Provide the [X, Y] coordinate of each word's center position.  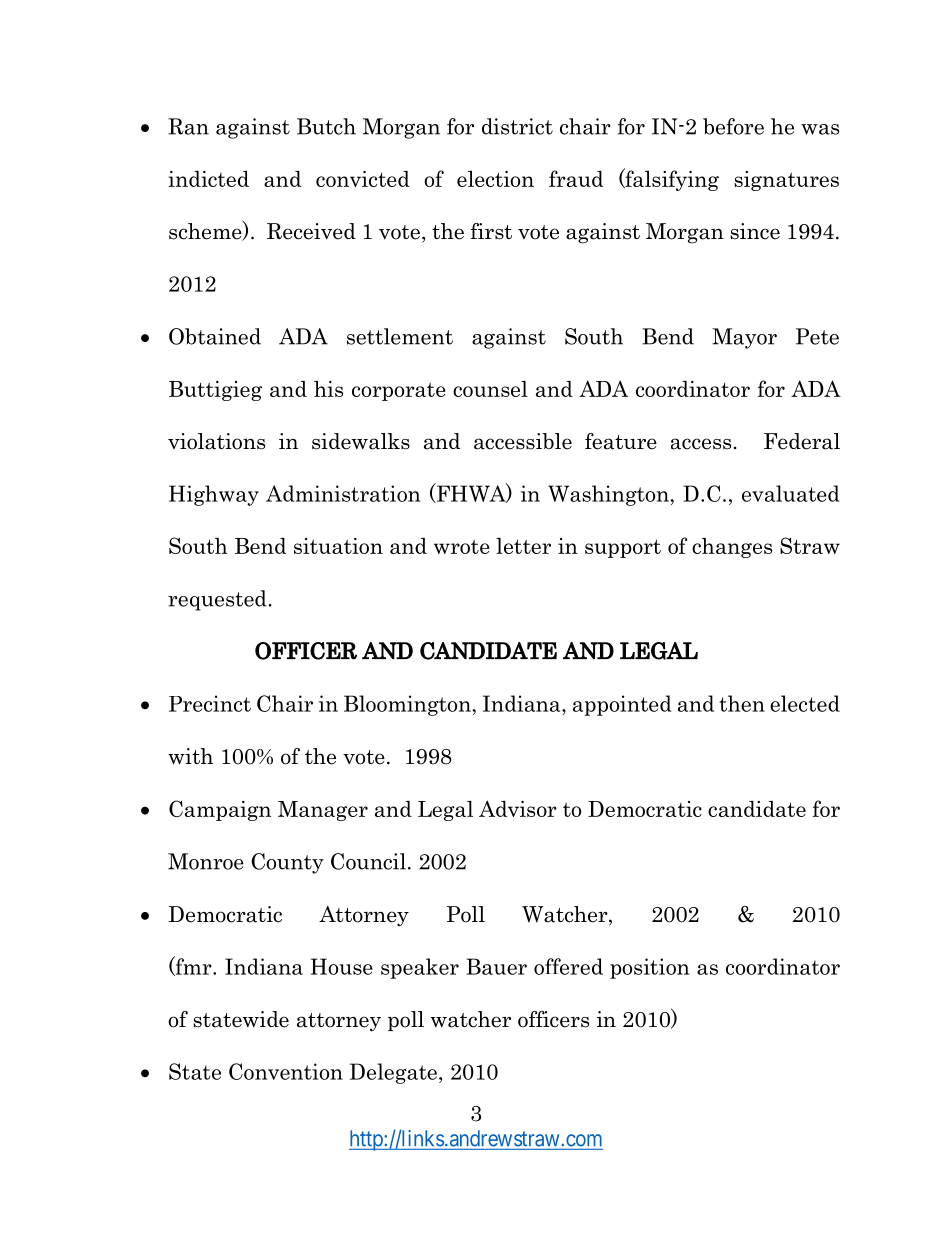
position [650, 968]
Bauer [496, 966]
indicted [208, 178]
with [190, 756]
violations [216, 441]
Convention [286, 1071]
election [495, 178]
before [733, 126]
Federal [802, 441]
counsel [490, 389]
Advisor [518, 808]
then [742, 703]
